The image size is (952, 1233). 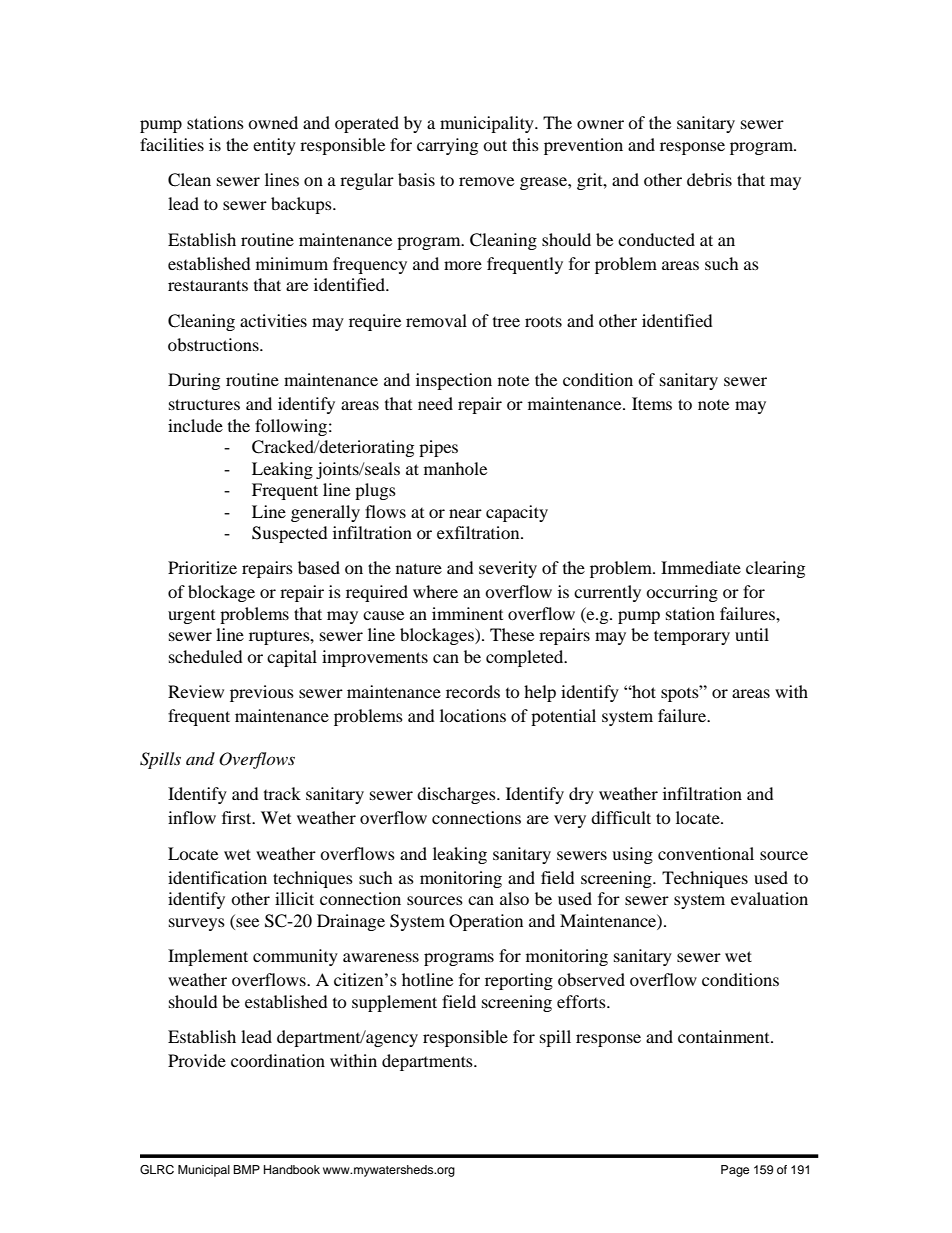 I want to click on Operation, so click(x=486, y=922).
